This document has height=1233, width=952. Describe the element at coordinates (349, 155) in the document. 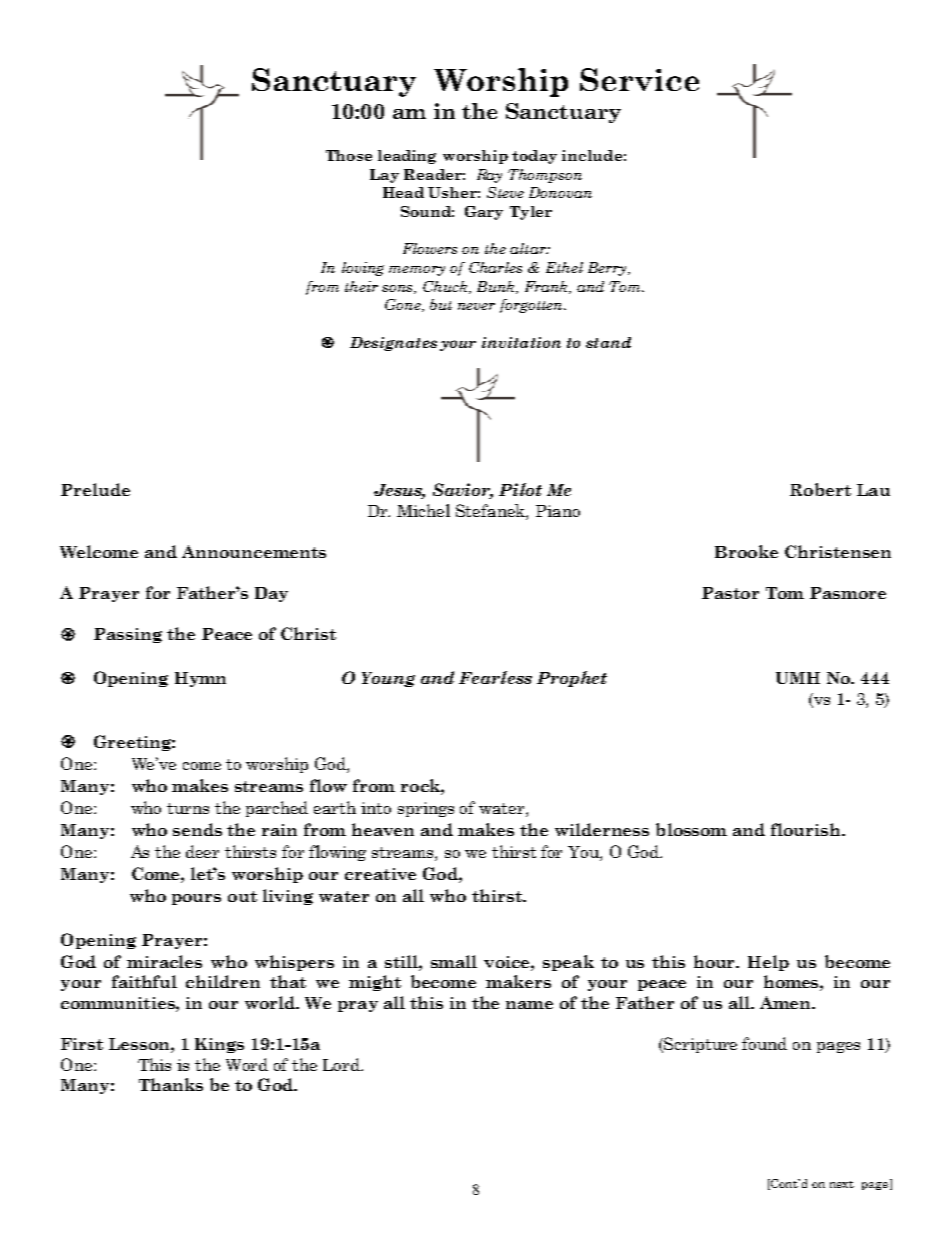

I see `Those` at that location.
